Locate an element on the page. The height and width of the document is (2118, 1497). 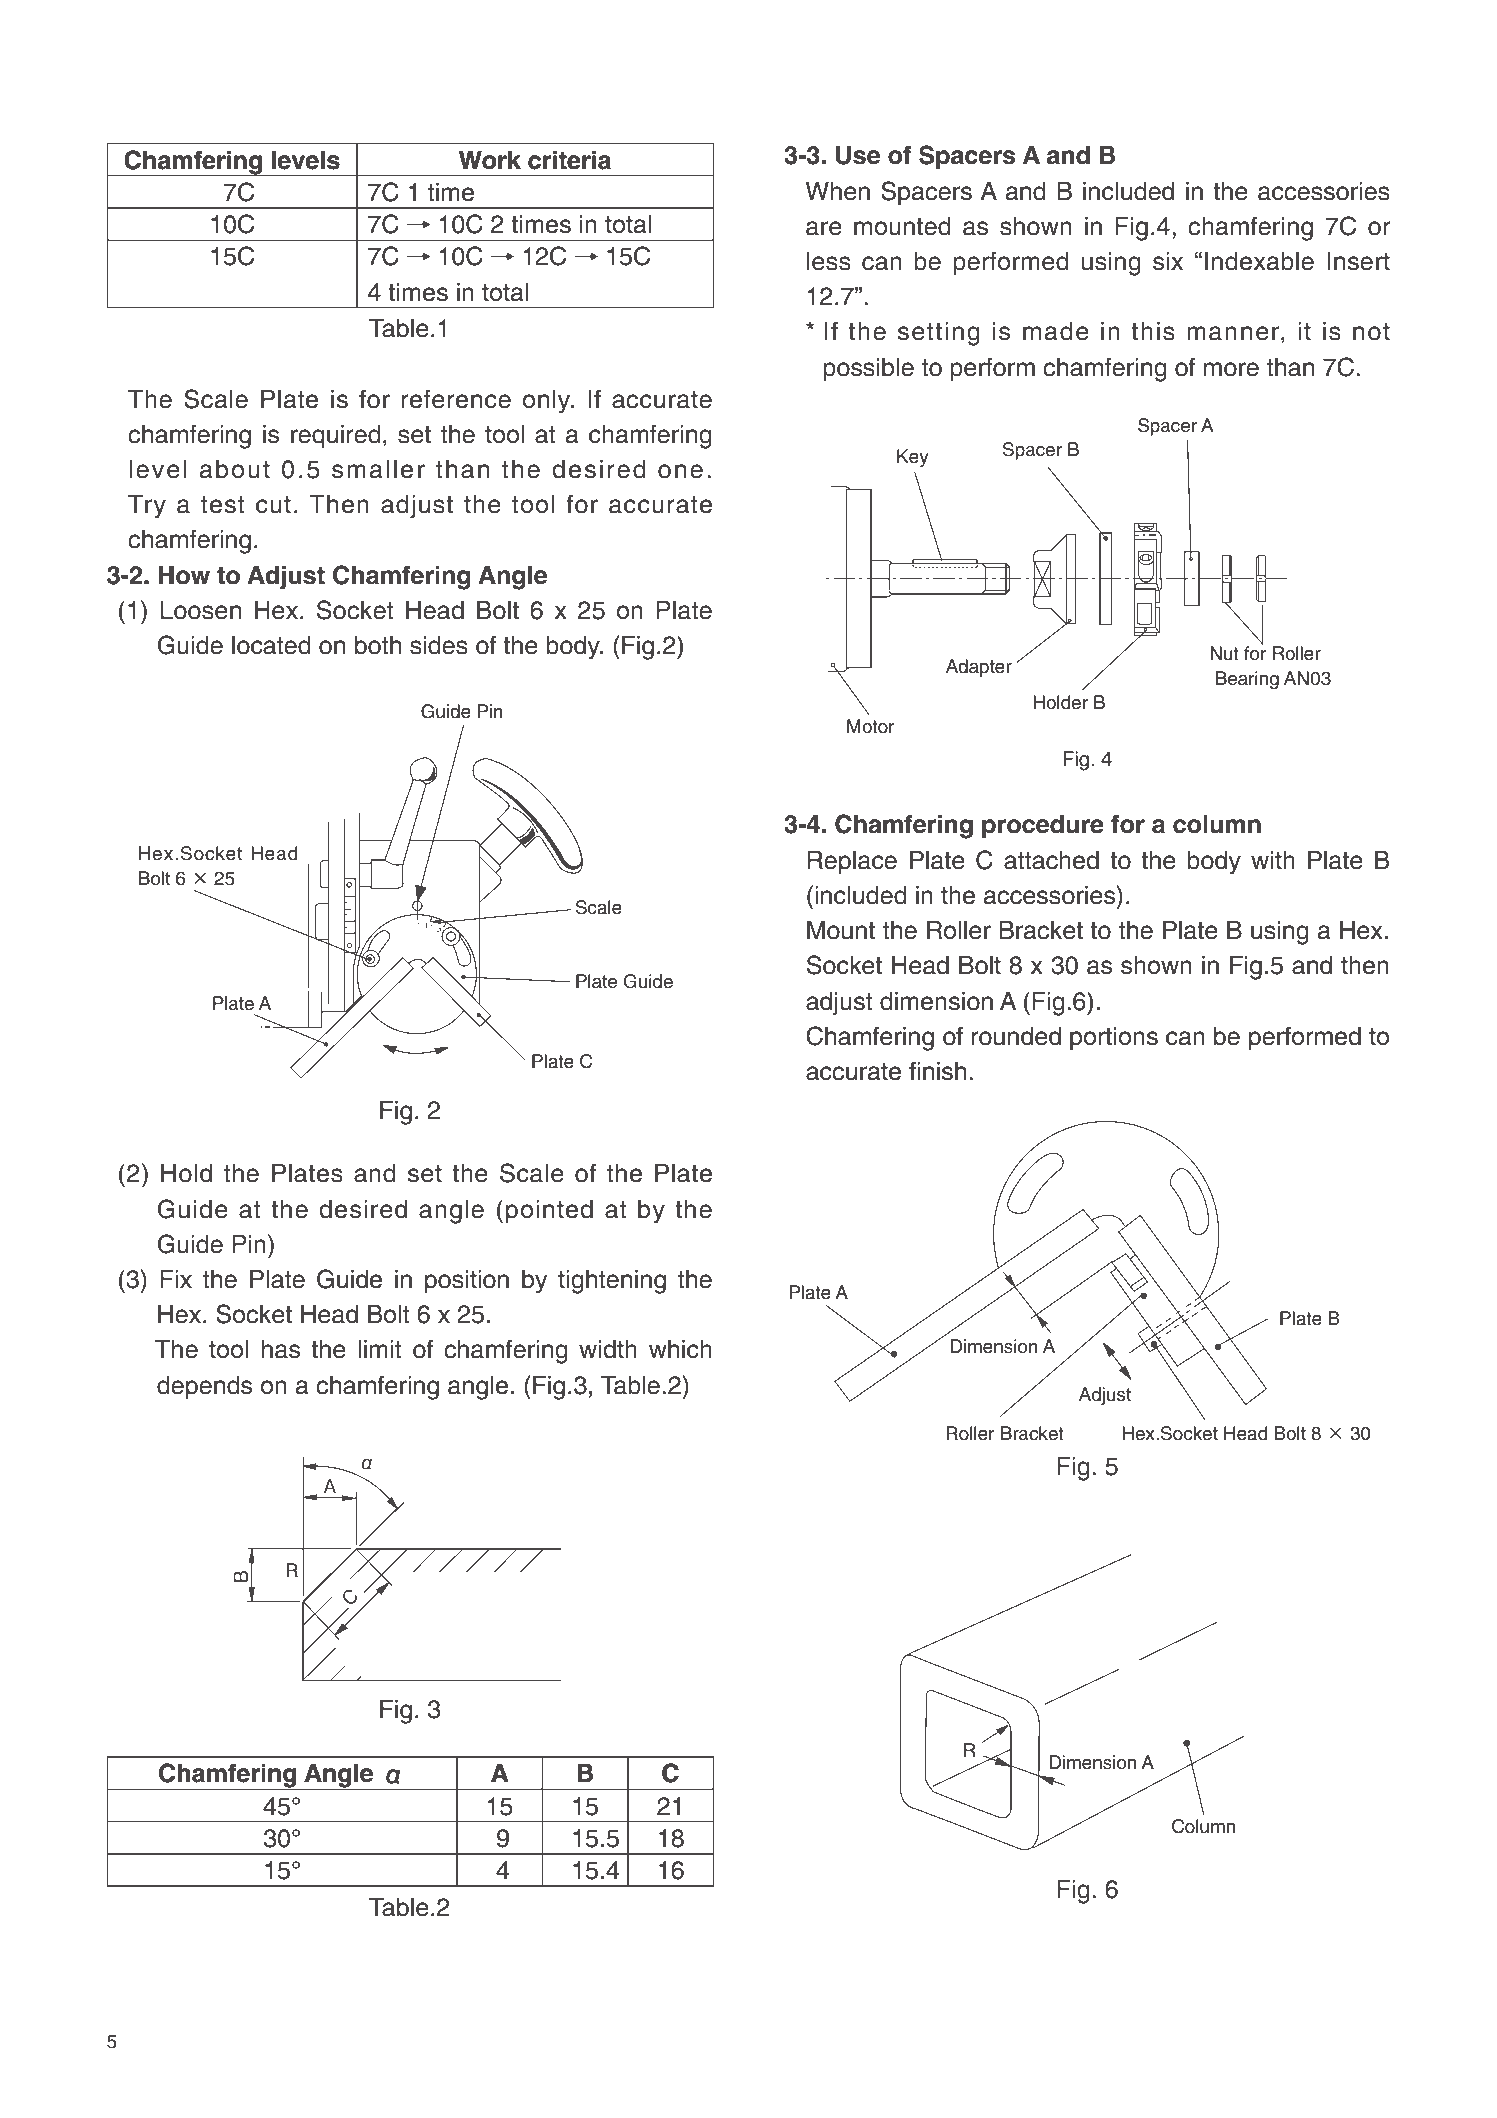
portions is located at coordinates (1114, 1039).
